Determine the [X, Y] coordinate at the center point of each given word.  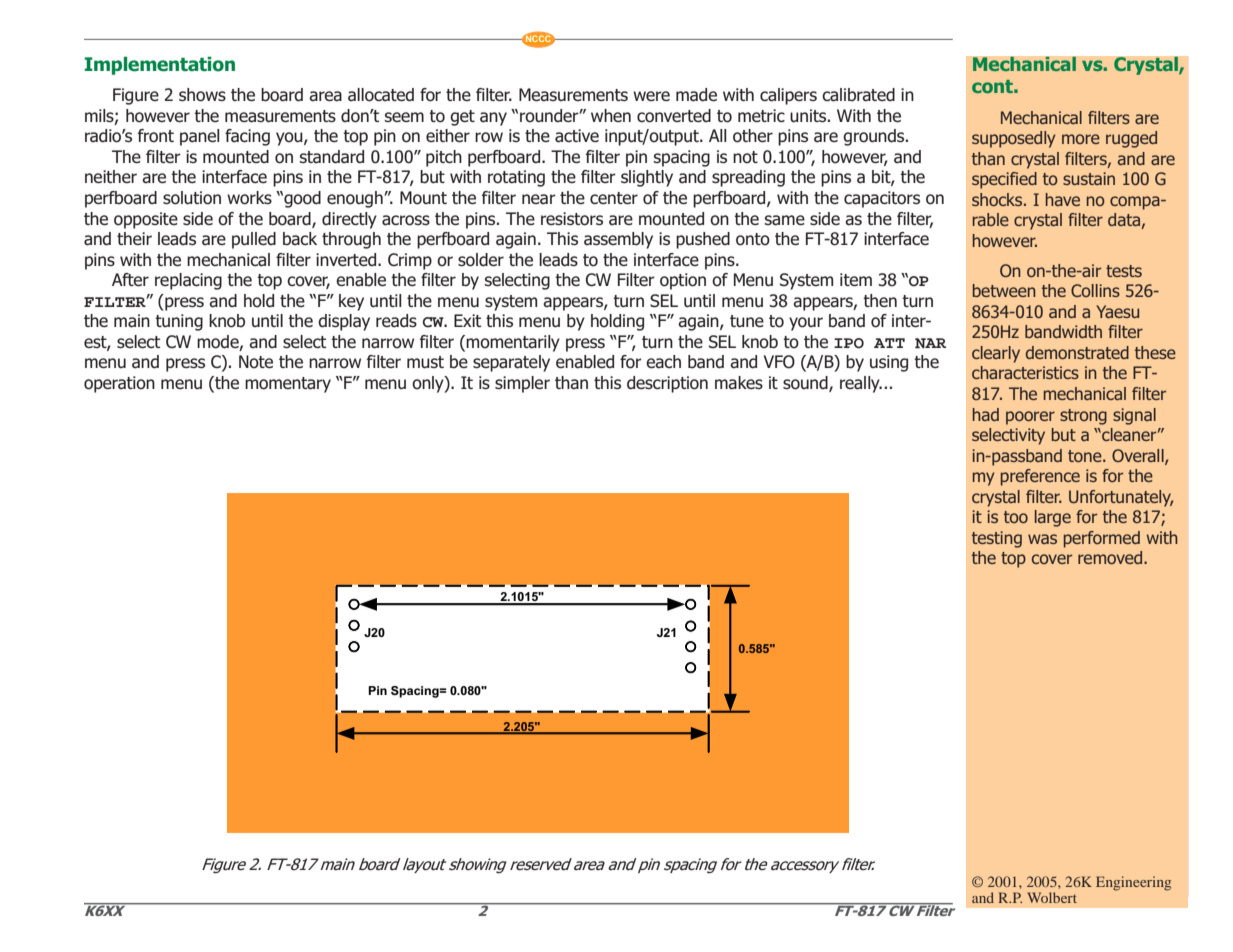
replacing [188, 281]
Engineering [1133, 883]
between [1004, 290]
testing [997, 539]
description [667, 384]
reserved [541, 864]
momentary [288, 385]
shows [202, 95]
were [651, 96]
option [683, 281]
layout [425, 865]
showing [478, 866]
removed [1111, 557]
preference [1040, 477]
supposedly [1014, 139]
